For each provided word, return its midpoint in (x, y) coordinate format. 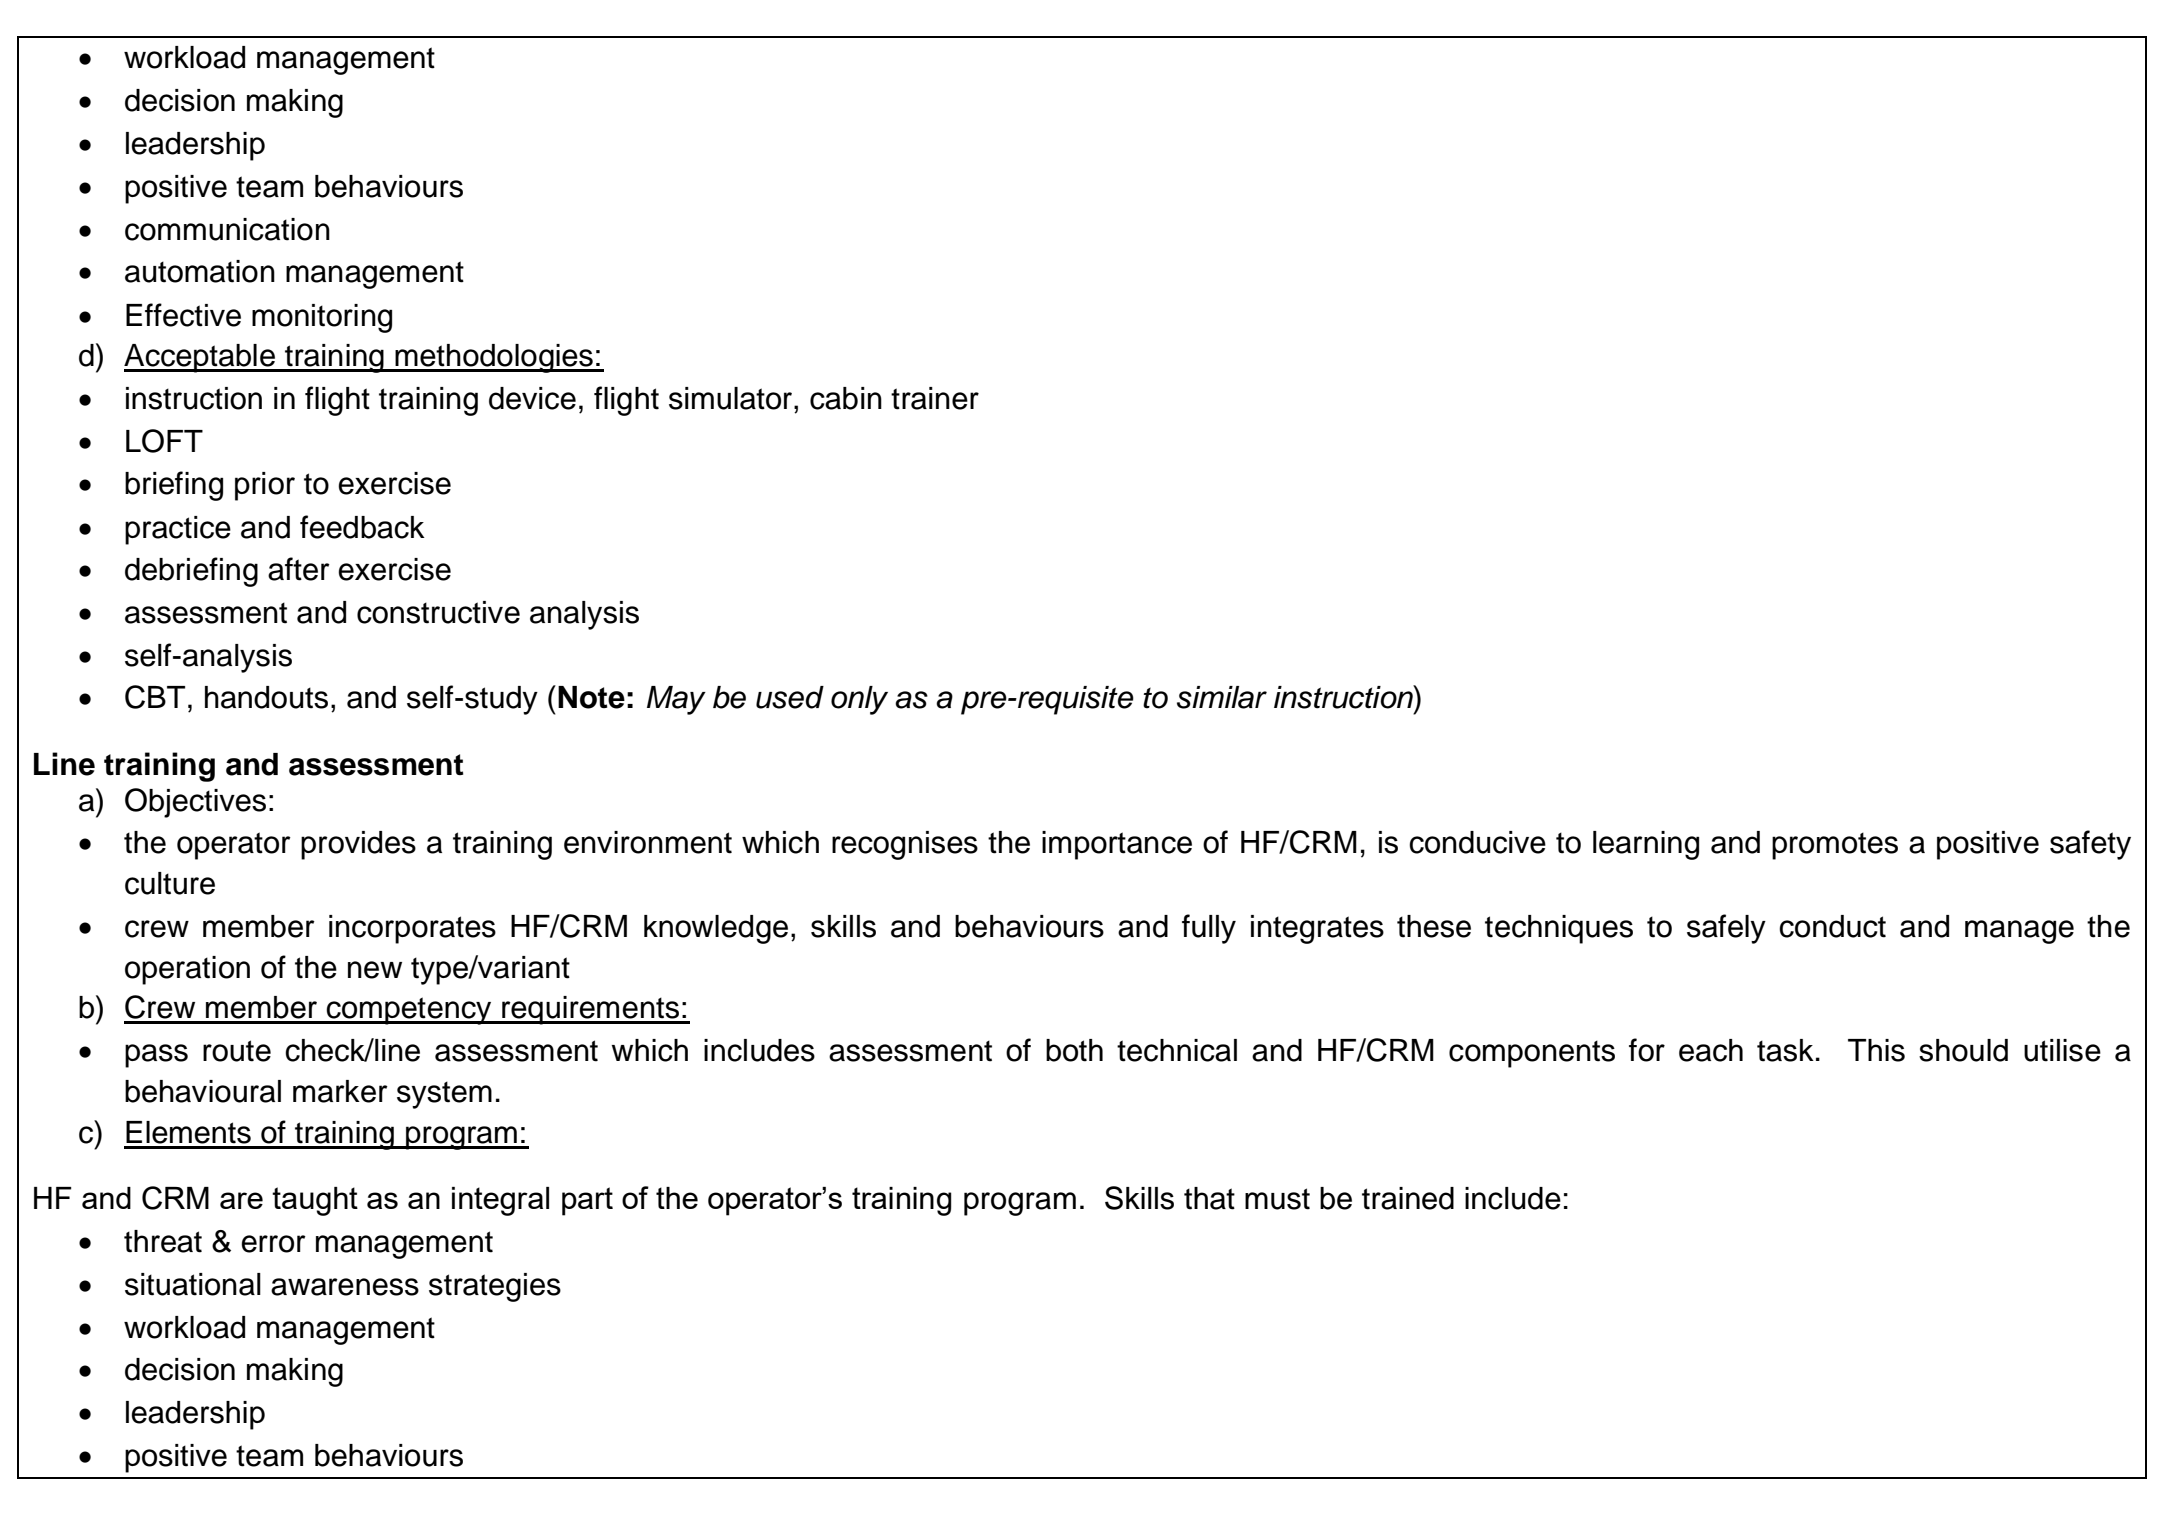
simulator (732, 398)
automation (200, 271)
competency (409, 1011)
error (273, 1244)
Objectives (195, 803)
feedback (362, 527)
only (859, 700)
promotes (1835, 846)
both (1074, 1050)
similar (1222, 697)
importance (1117, 845)
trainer (935, 398)
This (1876, 1050)
